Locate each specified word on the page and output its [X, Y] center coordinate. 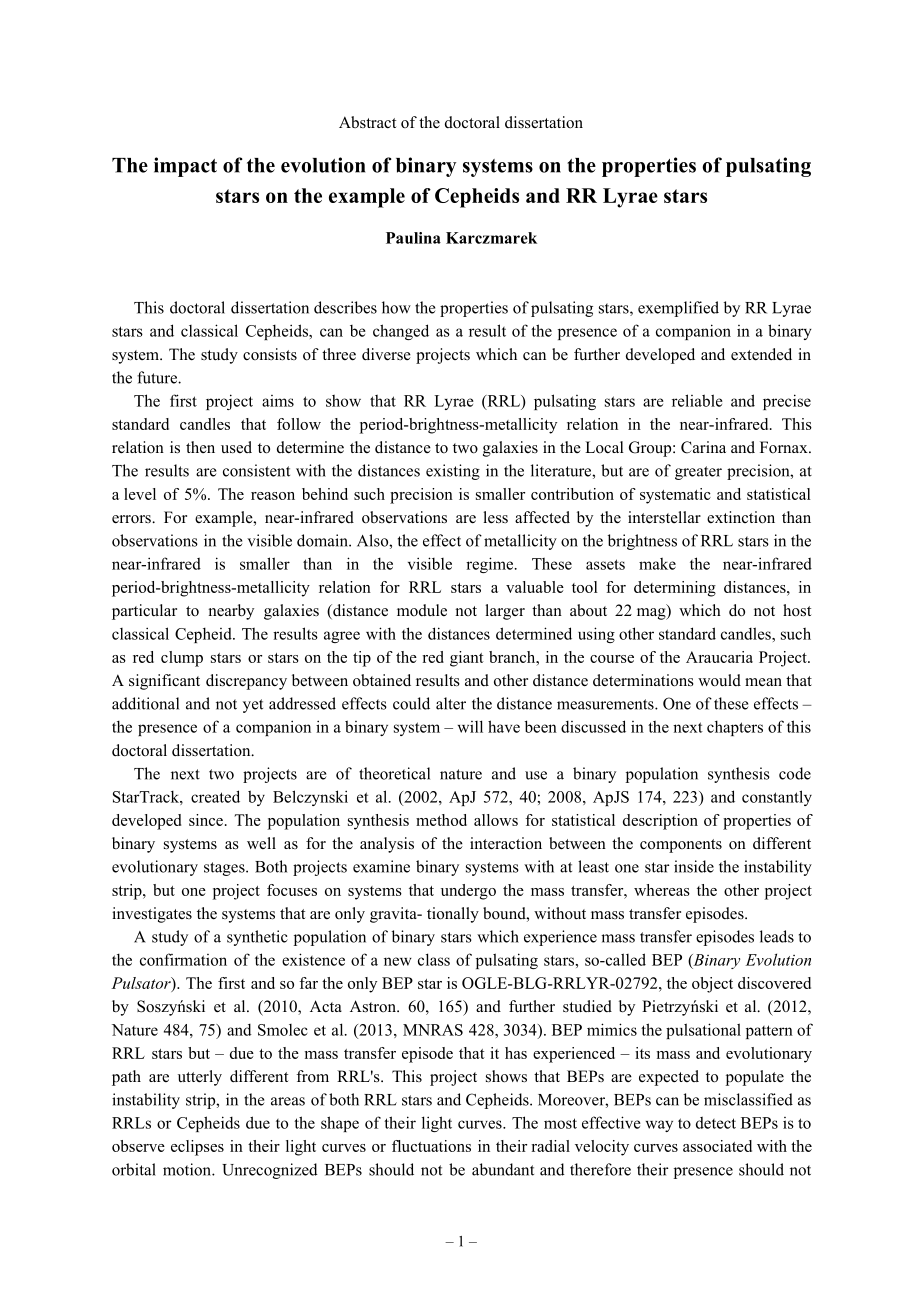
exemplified [678, 309]
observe [138, 1146]
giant [467, 659]
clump [182, 659]
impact [185, 167]
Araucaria [719, 657]
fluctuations [431, 1146]
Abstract [367, 122]
